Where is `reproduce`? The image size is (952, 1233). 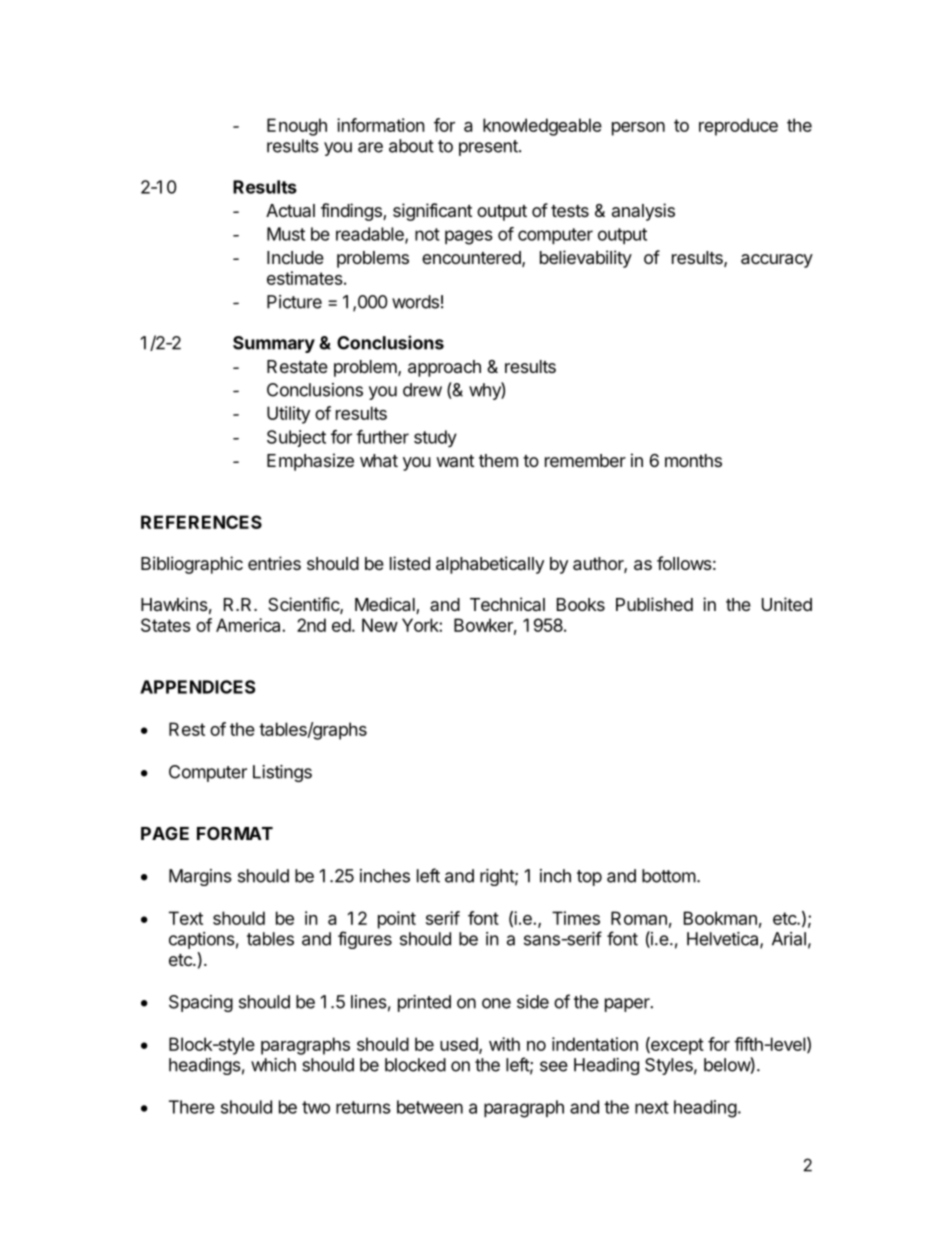
reproduce is located at coordinates (738, 127).
